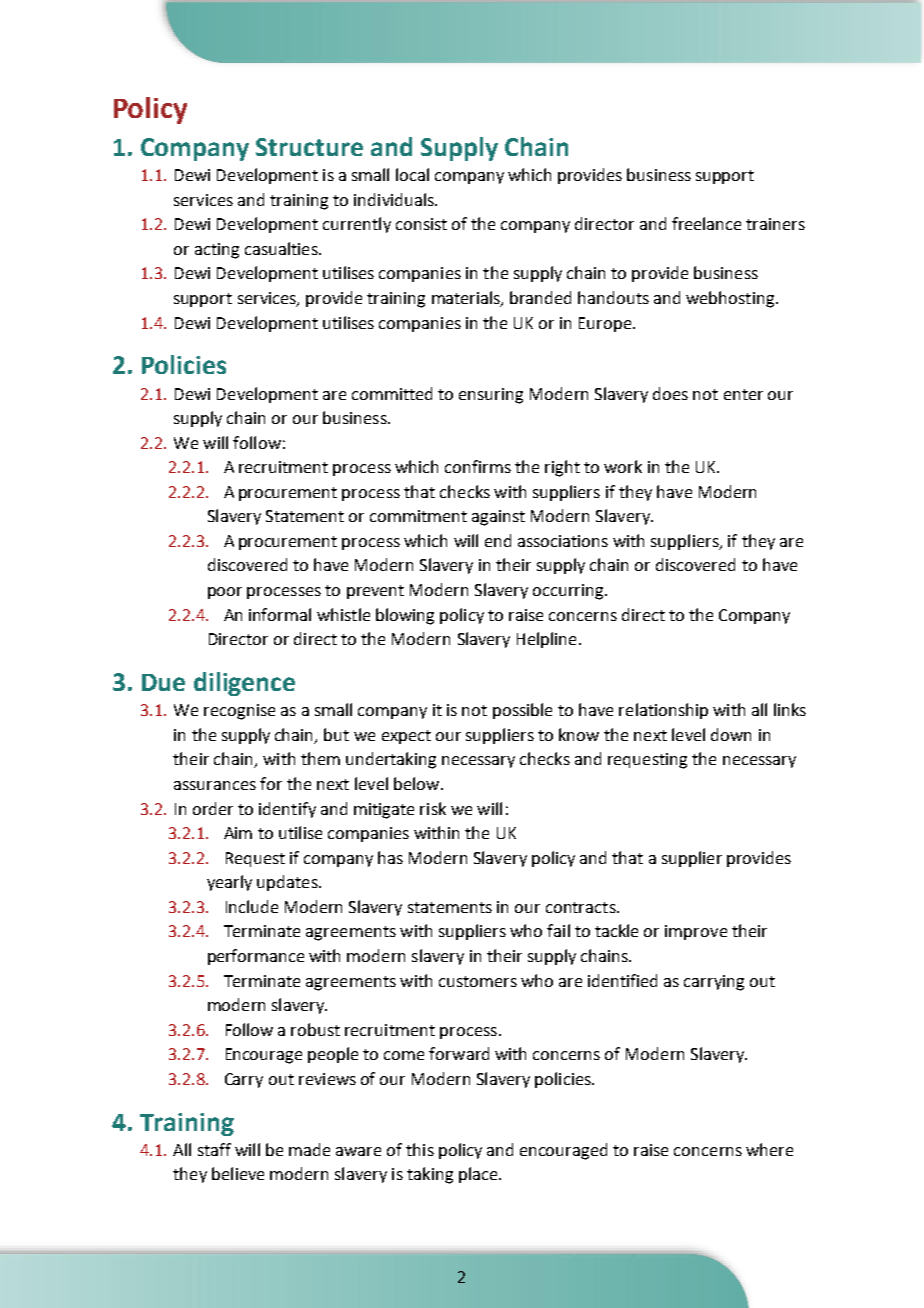  I want to click on diligence, so click(244, 684).
